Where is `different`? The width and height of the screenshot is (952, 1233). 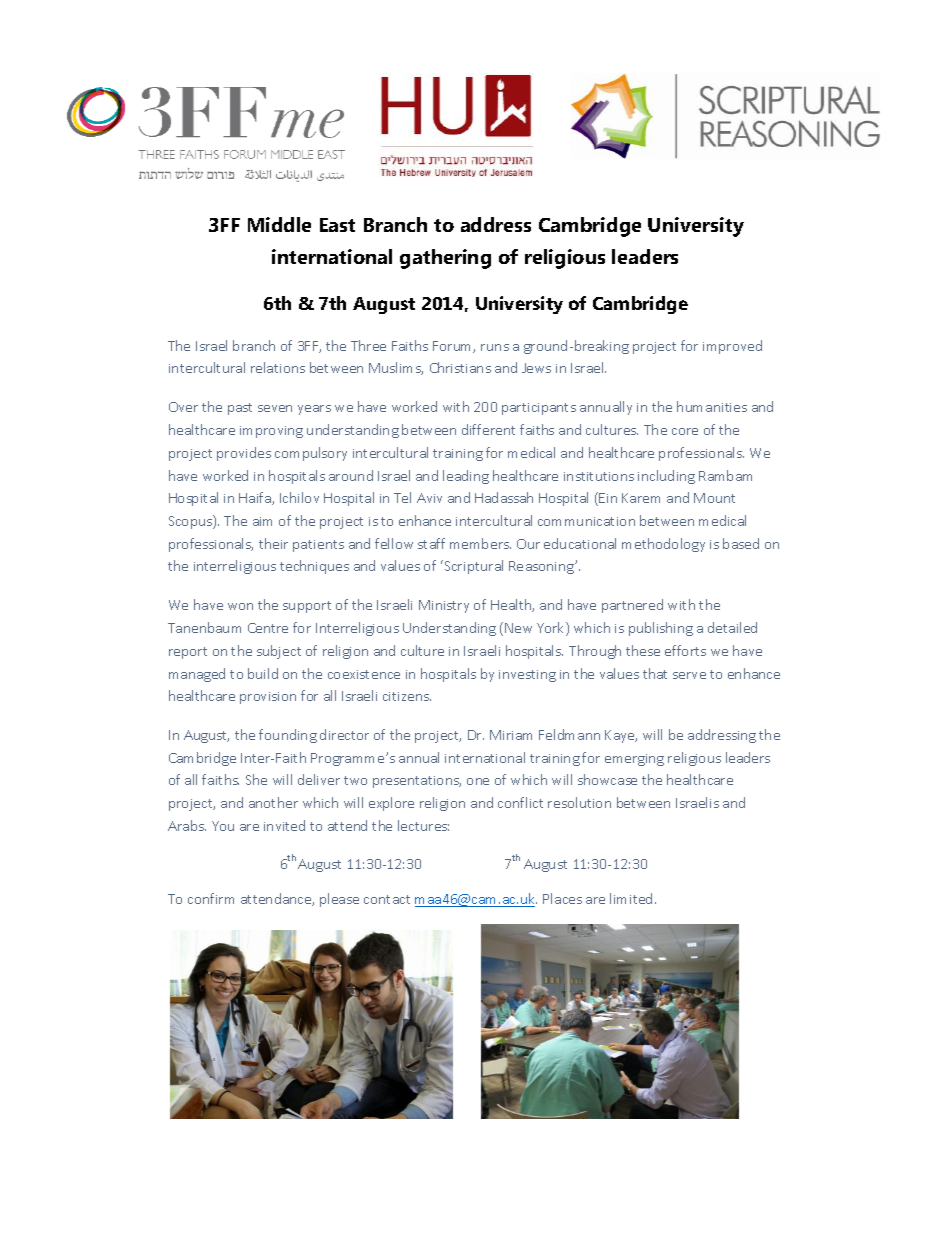
different is located at coordinates (488, 429).
